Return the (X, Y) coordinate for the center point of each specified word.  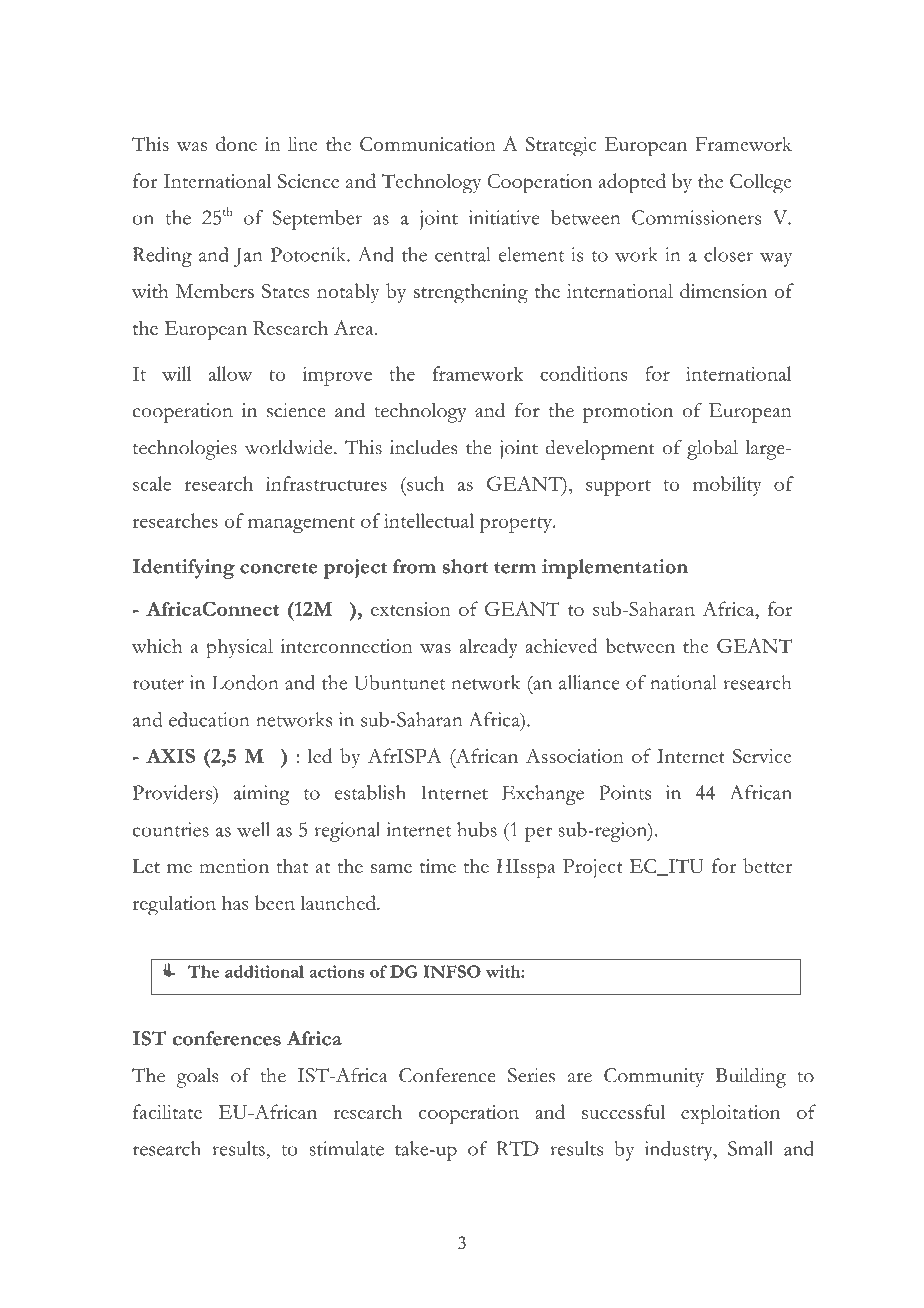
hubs (477, 829)
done (236, 143)
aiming (262, 795)
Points (625, 792)
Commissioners (696, 217)
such (424, 483)
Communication (428, 144)
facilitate (167, 1111)
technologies (185, 450)
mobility (727, 486)
